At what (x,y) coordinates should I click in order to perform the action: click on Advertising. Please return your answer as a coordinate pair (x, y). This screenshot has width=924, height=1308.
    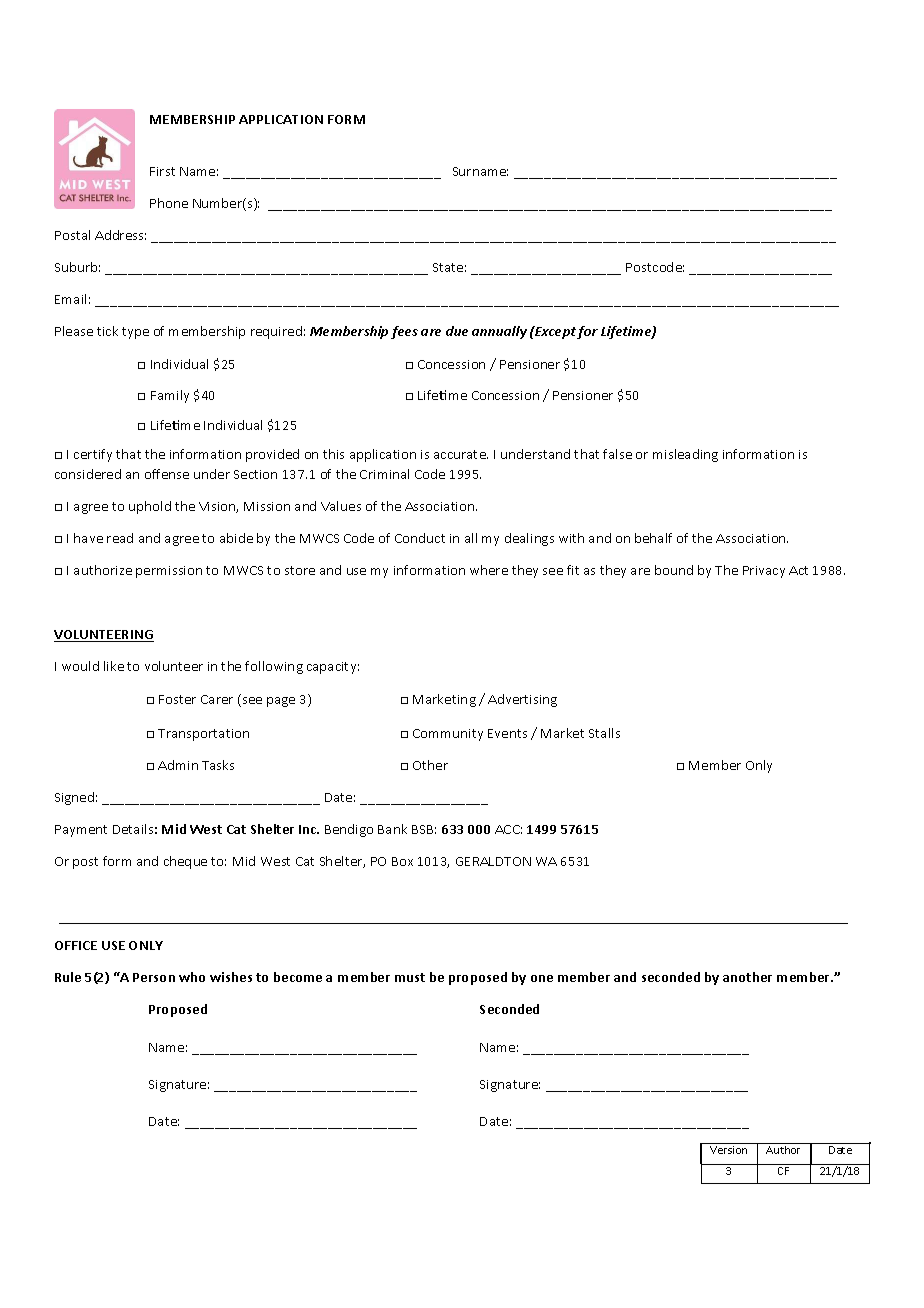
    Looking at the image, I should click on (522, 700).
